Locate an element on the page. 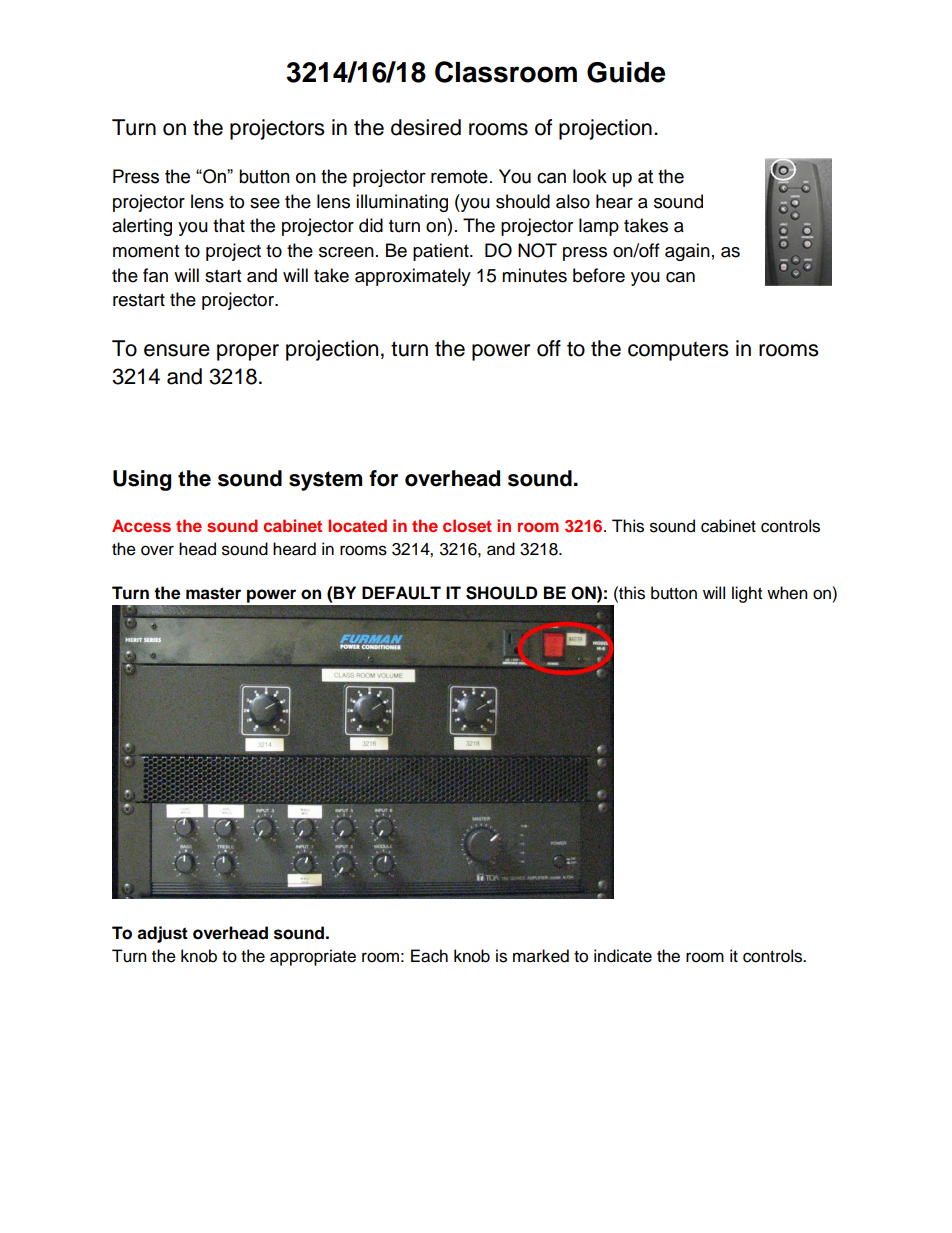  closet is located at coordinates (467, 525).
